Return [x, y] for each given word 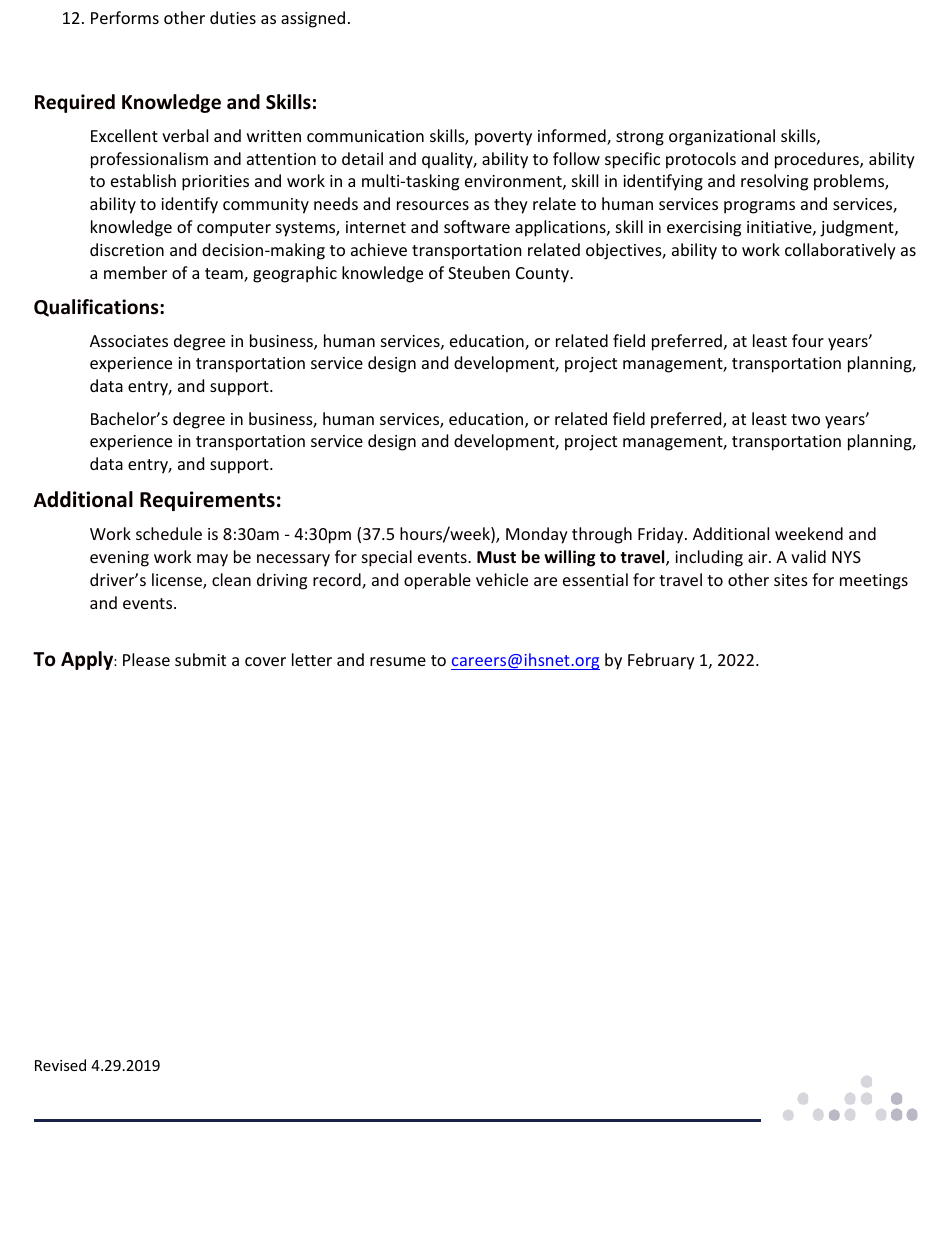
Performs [125, 17]
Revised [60, 1065]
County [544, 275]
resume [398, 661]
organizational [722, 137]
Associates [129, 341]
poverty [503, 138]
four [808, 340]
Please [146, 659]
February [661, 661]
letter [312, 659]
